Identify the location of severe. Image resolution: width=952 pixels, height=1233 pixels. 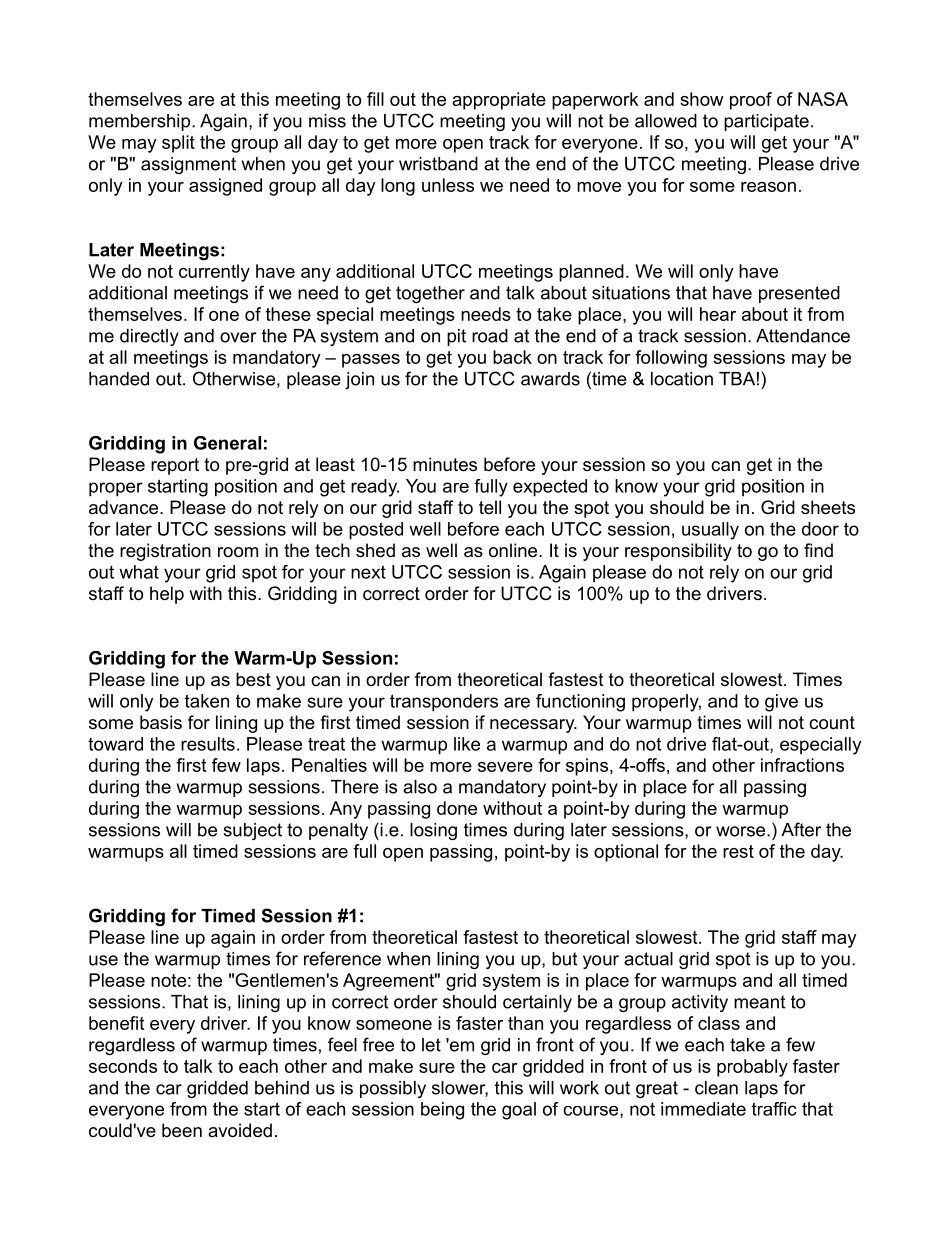
(505, 767).
